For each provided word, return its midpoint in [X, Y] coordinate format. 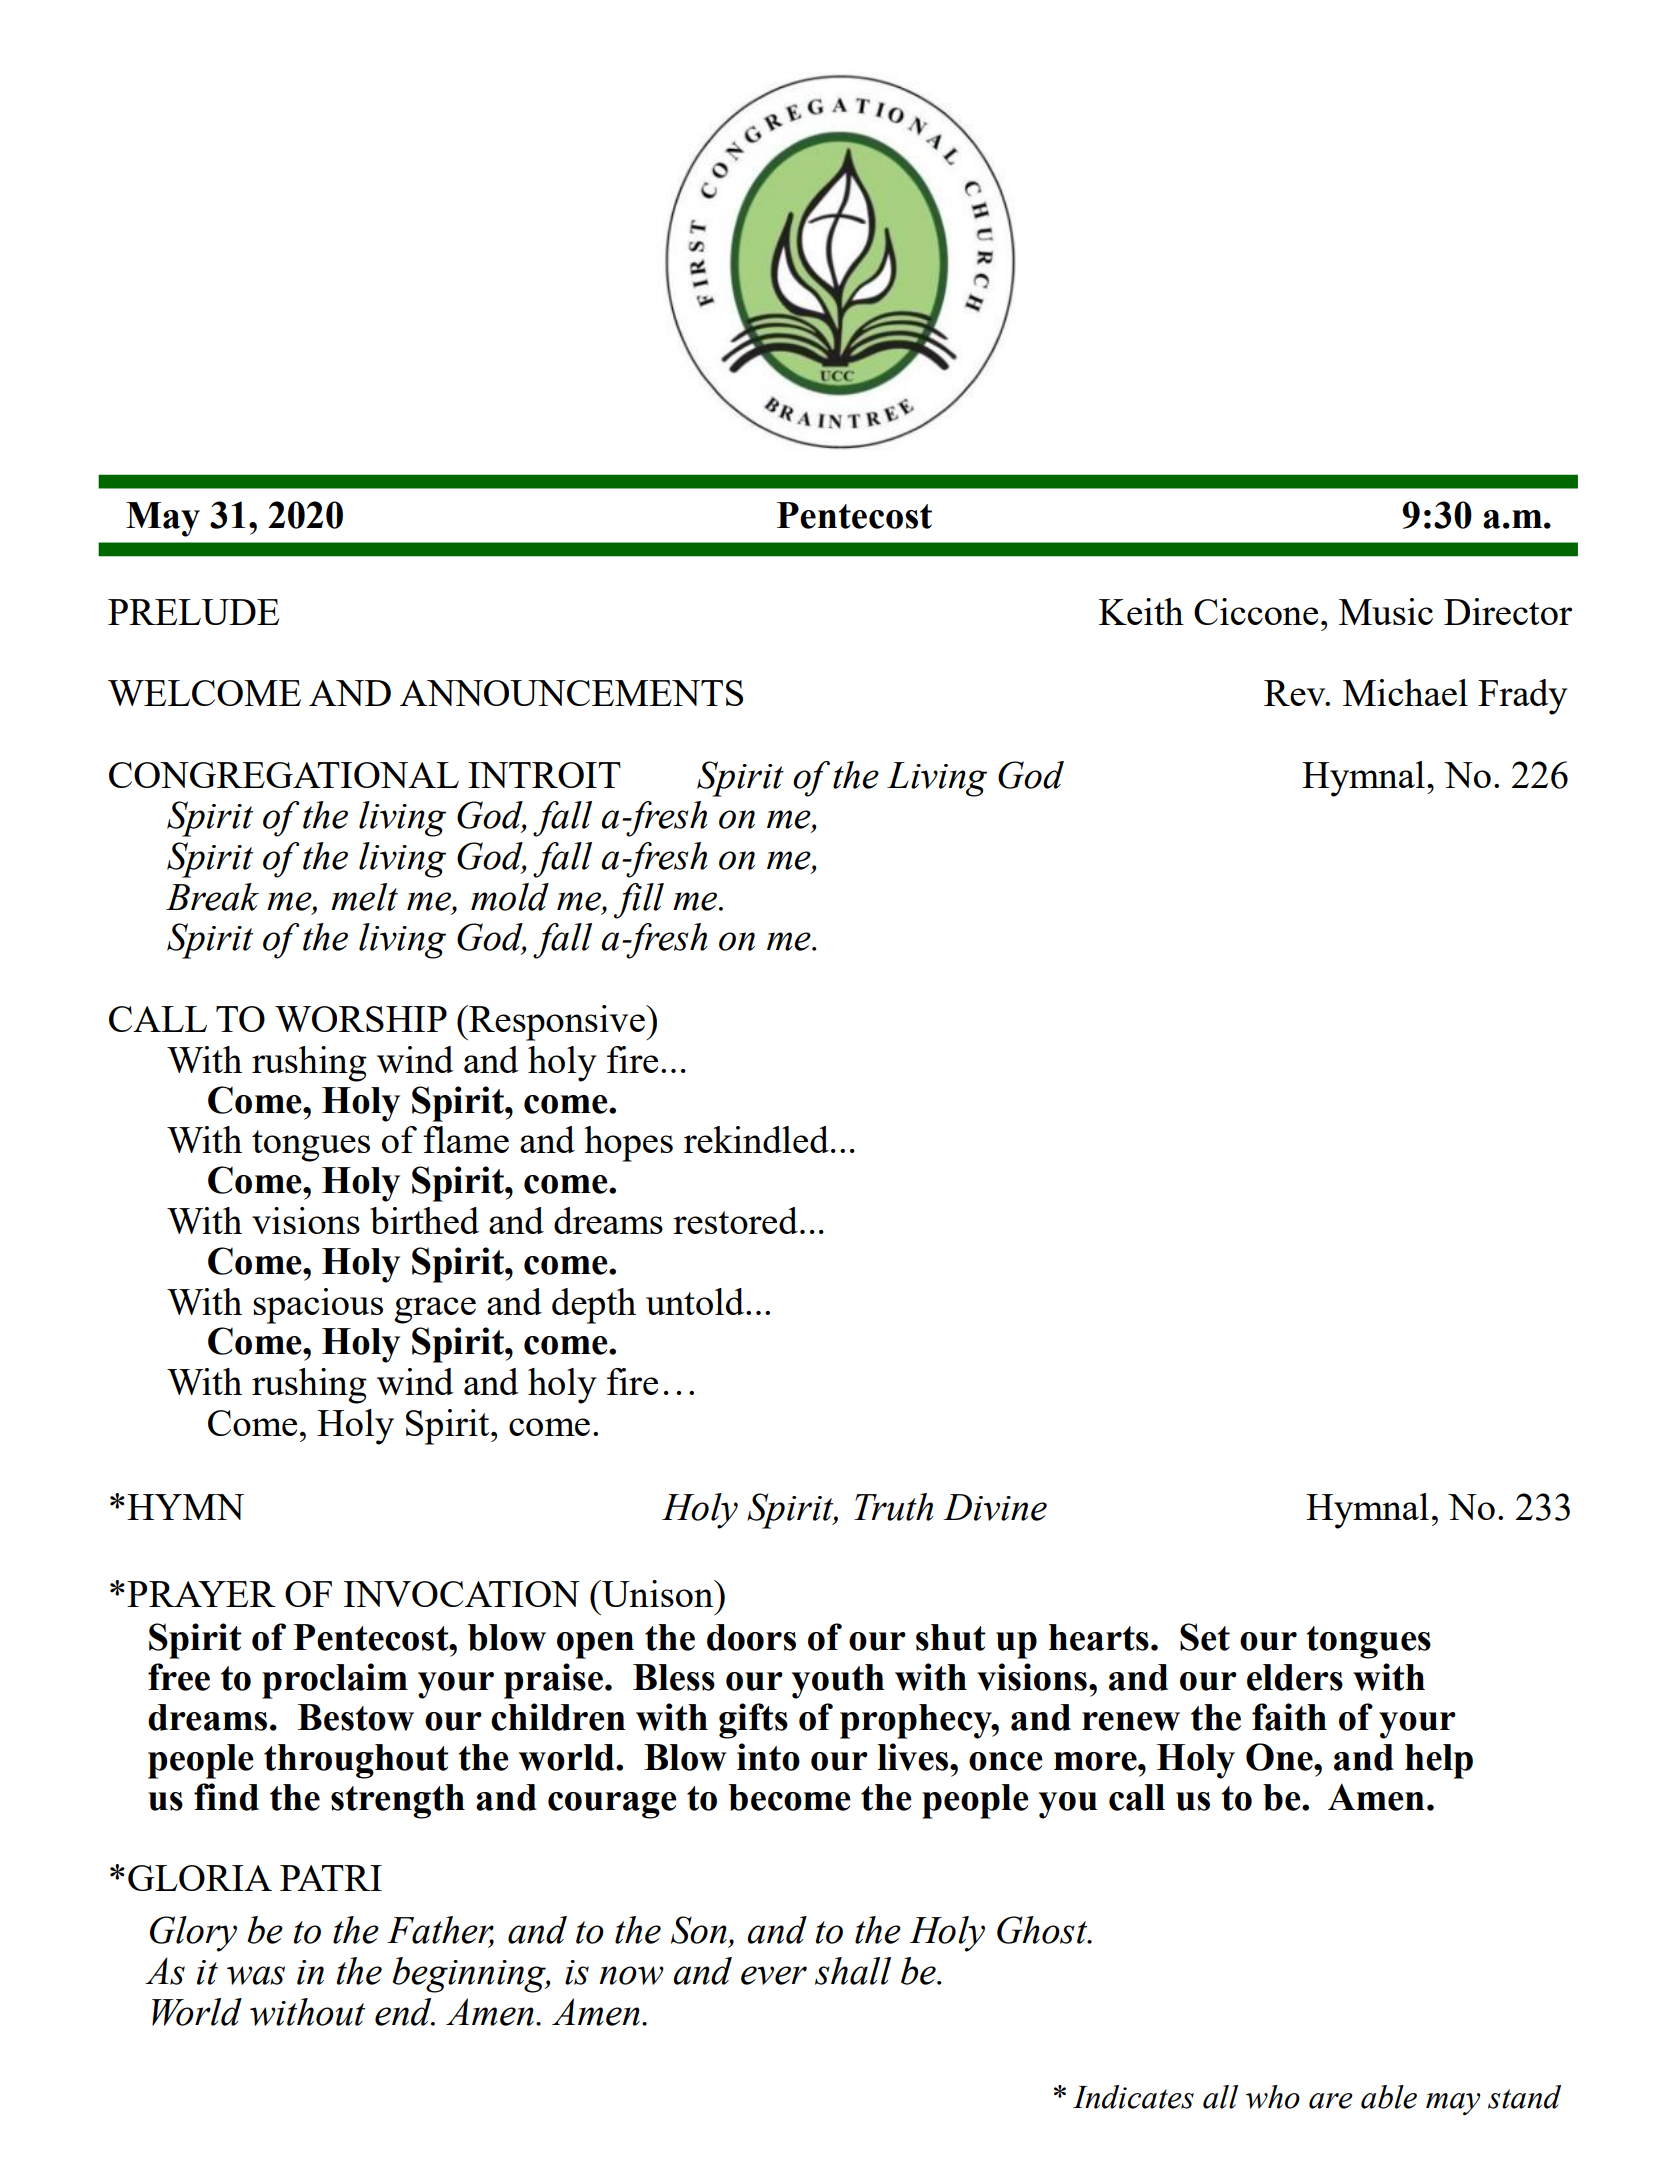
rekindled [756, 1139]
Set [1205, 1637]
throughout [356, 1761]
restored [735, 1220]
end [404, 2012]
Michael [1405, 692]
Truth [894, 1507]
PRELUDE [193, 612]
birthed [424, 1220]
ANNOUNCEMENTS [571, 693]
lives [914, 1757]
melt [364, 897]
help [1439, 1761]
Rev [1296, 693]
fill [639, 901]
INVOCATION [462, 1594]
